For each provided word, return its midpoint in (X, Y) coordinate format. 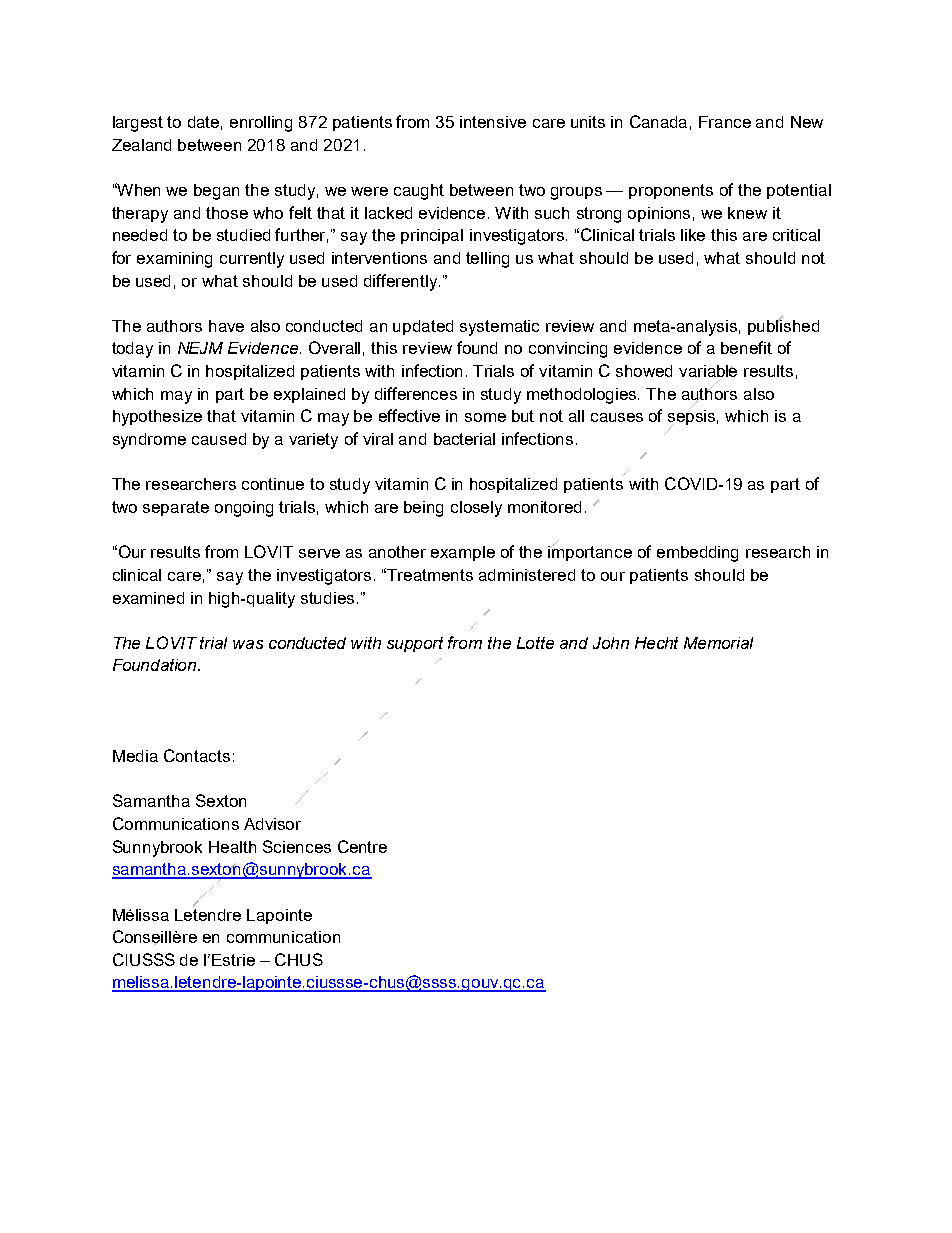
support (415, 644)
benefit (746, 347)
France (725, 122)
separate (176, 508)
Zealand (141, 145)
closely (476, 509)
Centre (362, 846)
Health (232, 847)
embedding (697, 554)
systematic (499, 328)
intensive (493, 122)
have (226, 326)
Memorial (718, 643)
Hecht (656, 643)
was (248, 644)
